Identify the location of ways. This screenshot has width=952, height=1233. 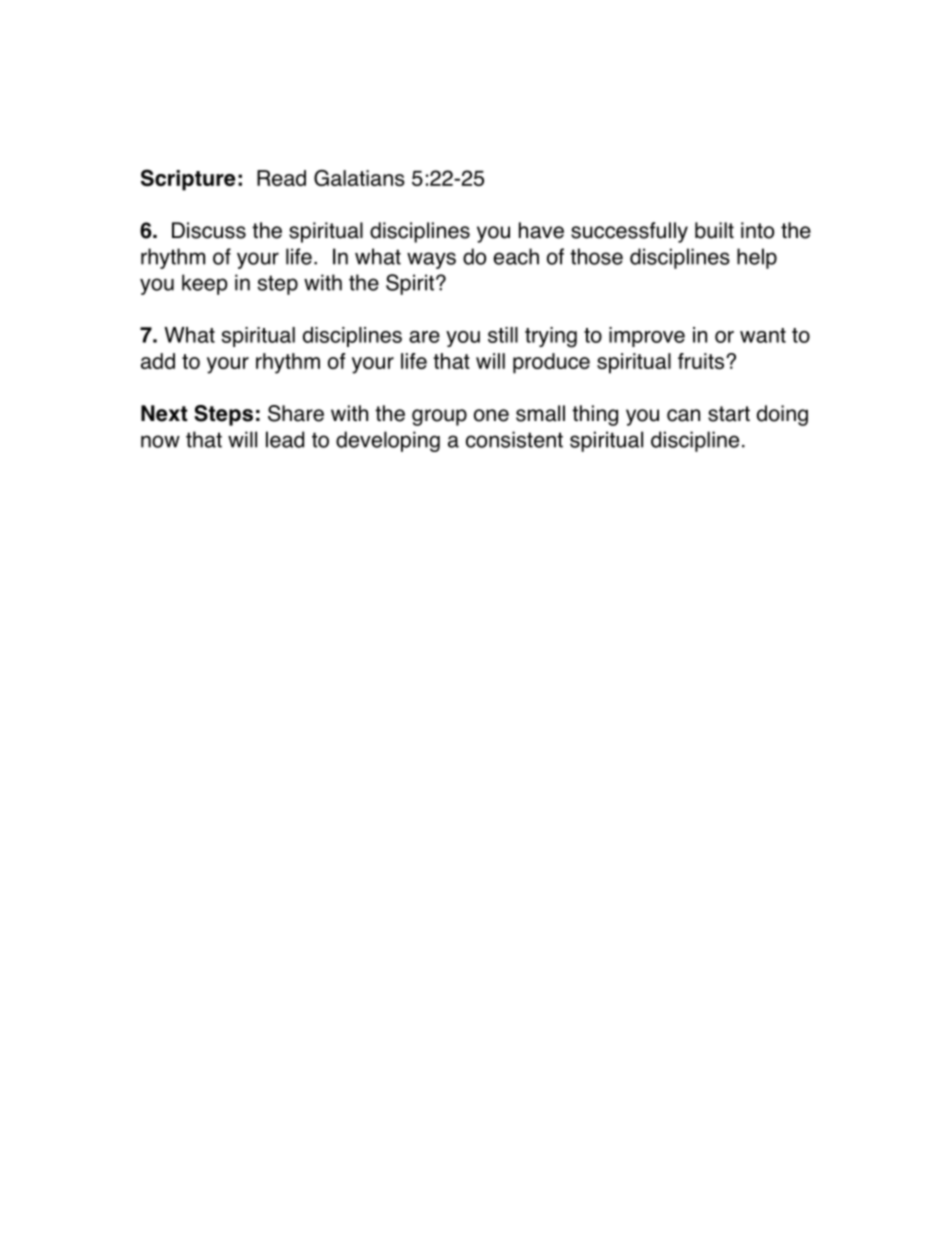
(431, 260).
